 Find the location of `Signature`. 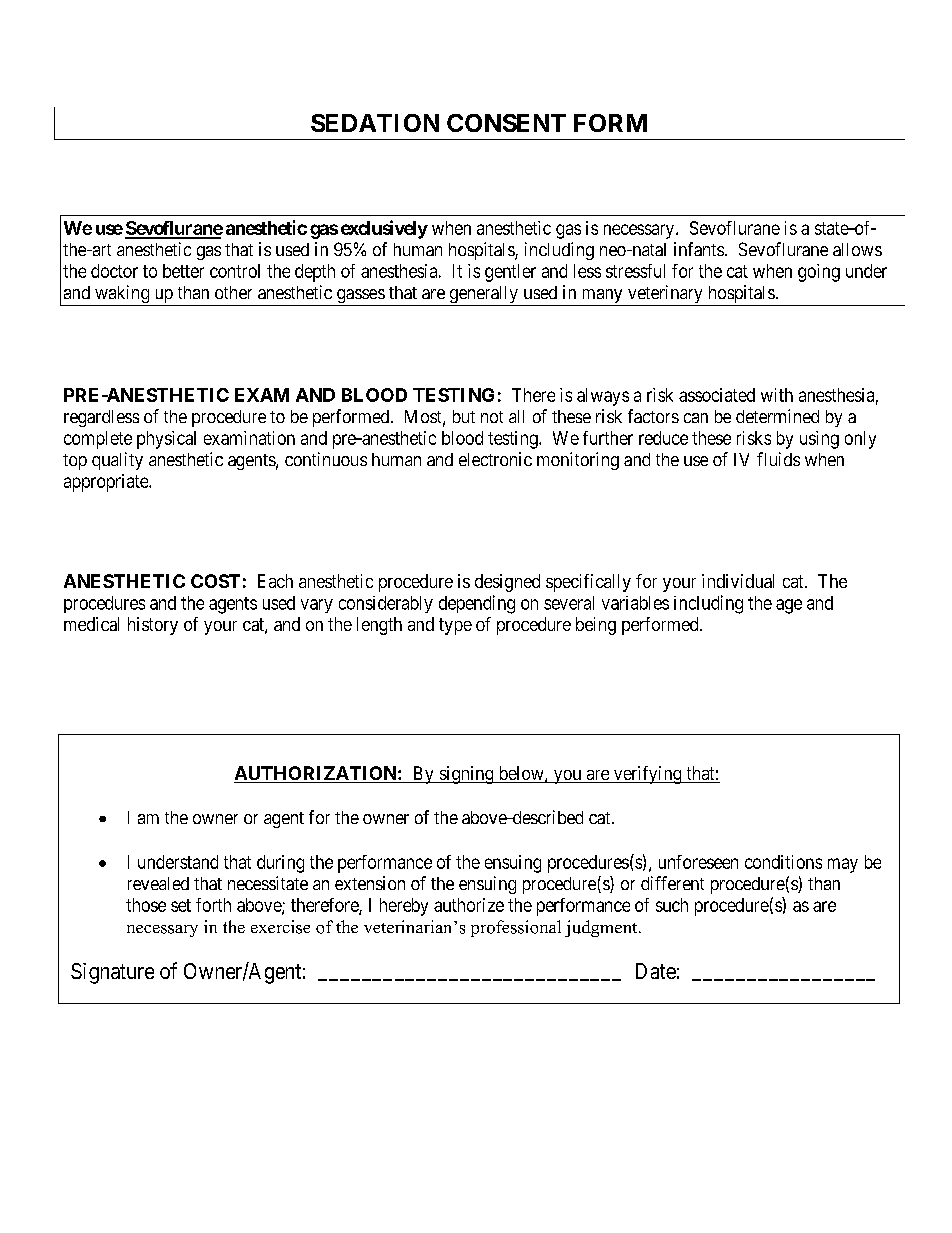

Signature is located at coordinates (112, 973).
